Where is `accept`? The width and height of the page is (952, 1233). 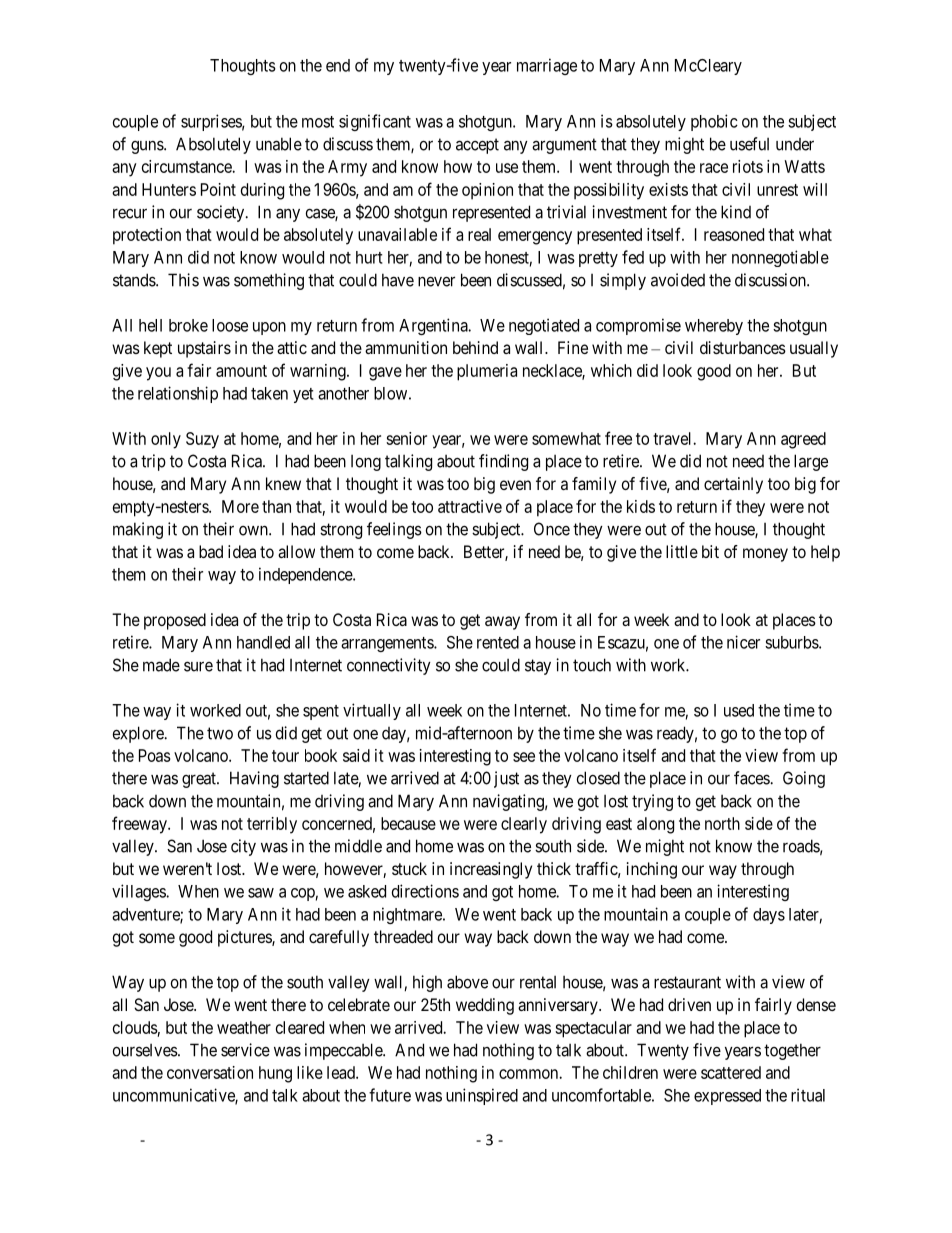 accept is located at coordinates (477, 146).
